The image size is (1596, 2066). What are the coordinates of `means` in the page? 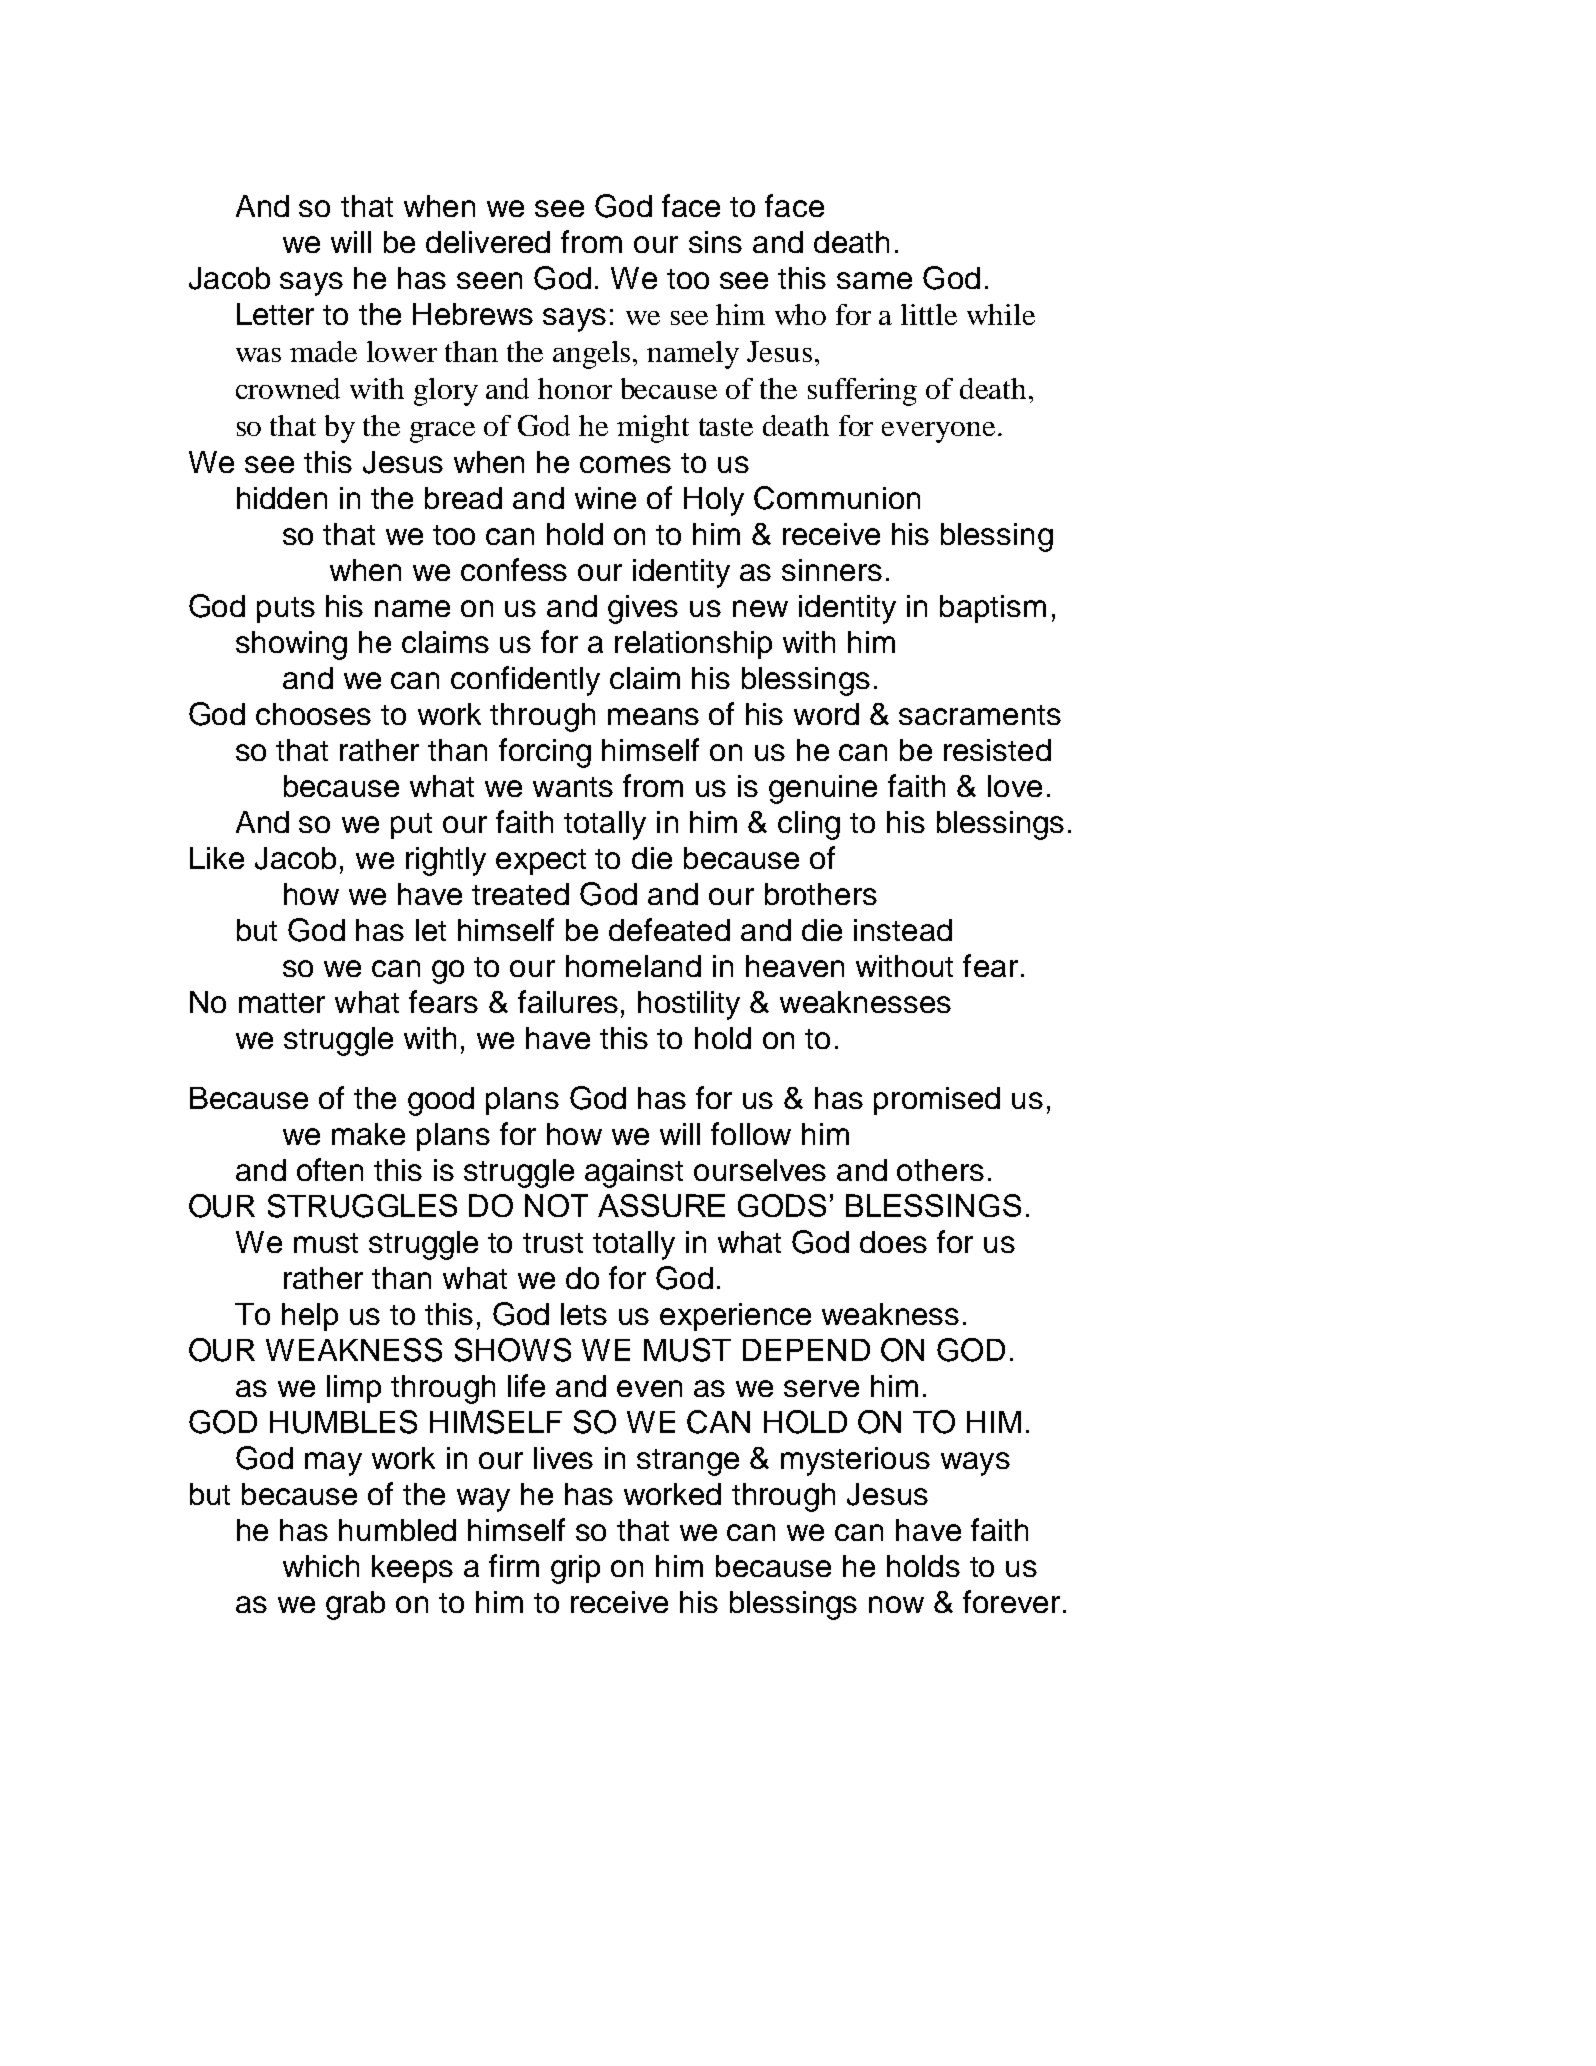 It's located at (653, 716).
